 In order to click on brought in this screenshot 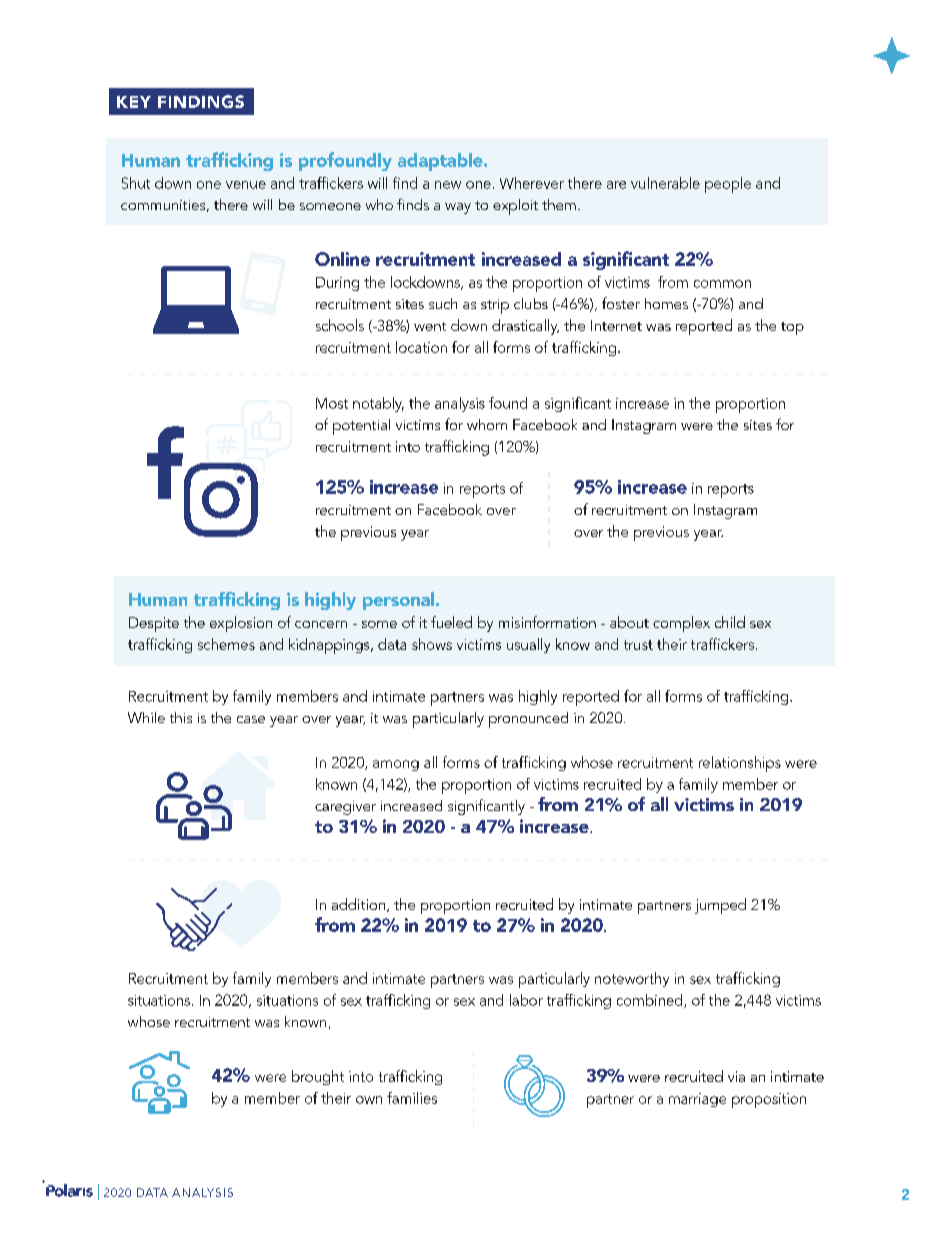, I will do `click(318, 1077)`.
